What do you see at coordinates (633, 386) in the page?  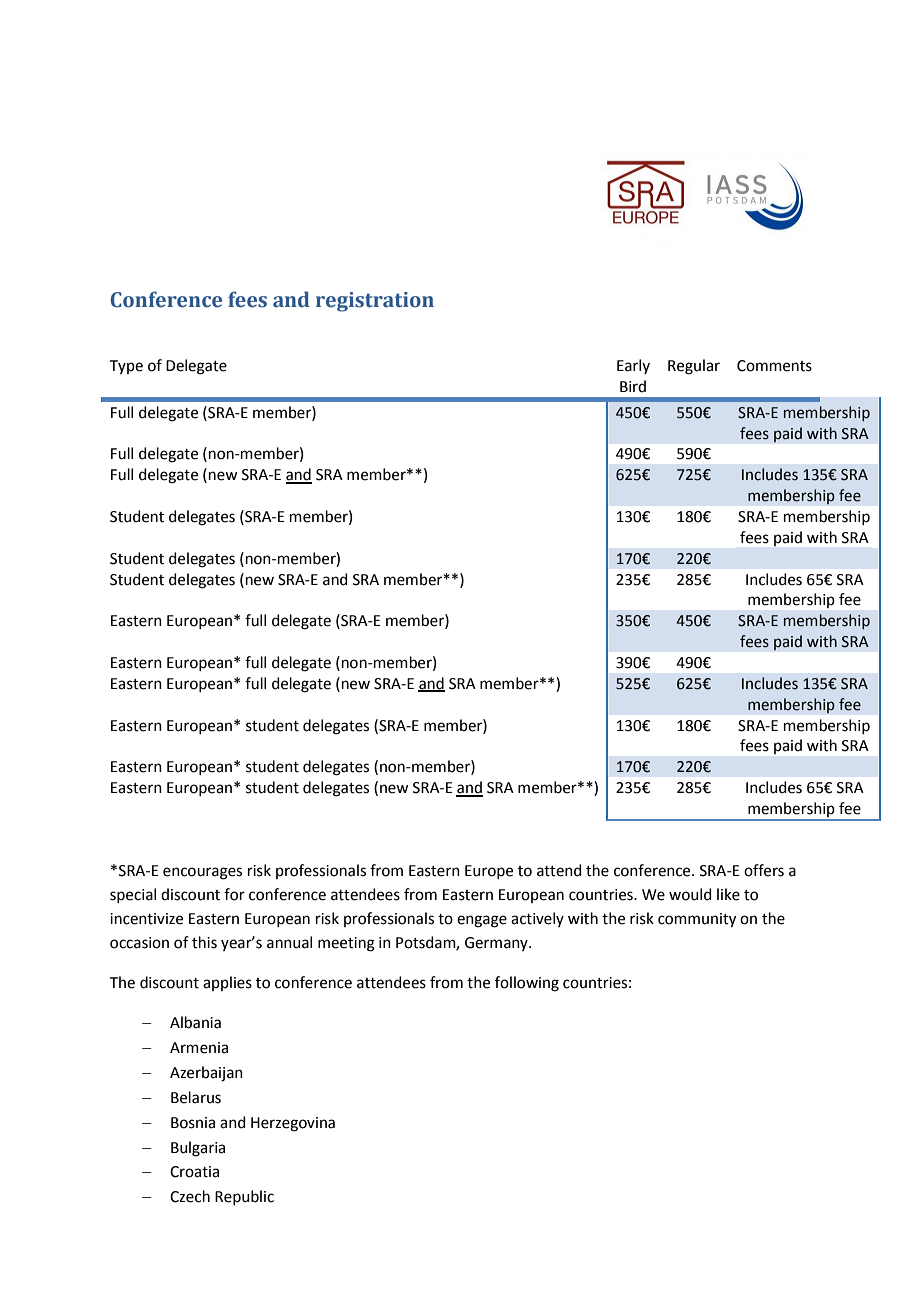 I see `Bird` at bounding box center [633, 386].
